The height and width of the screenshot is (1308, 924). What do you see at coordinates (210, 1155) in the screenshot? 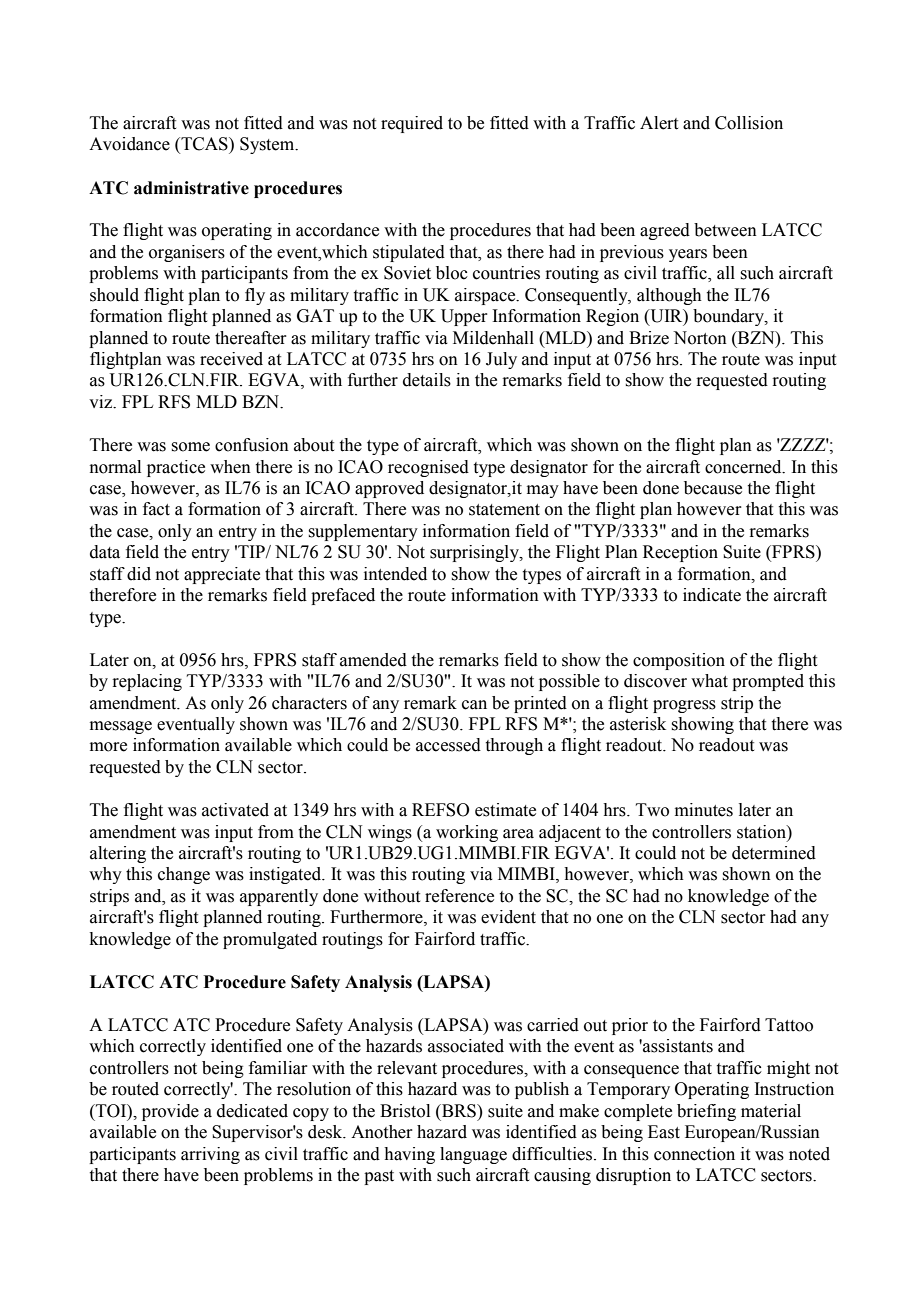
I see `arriving` at bounding box center [210, 1155].
